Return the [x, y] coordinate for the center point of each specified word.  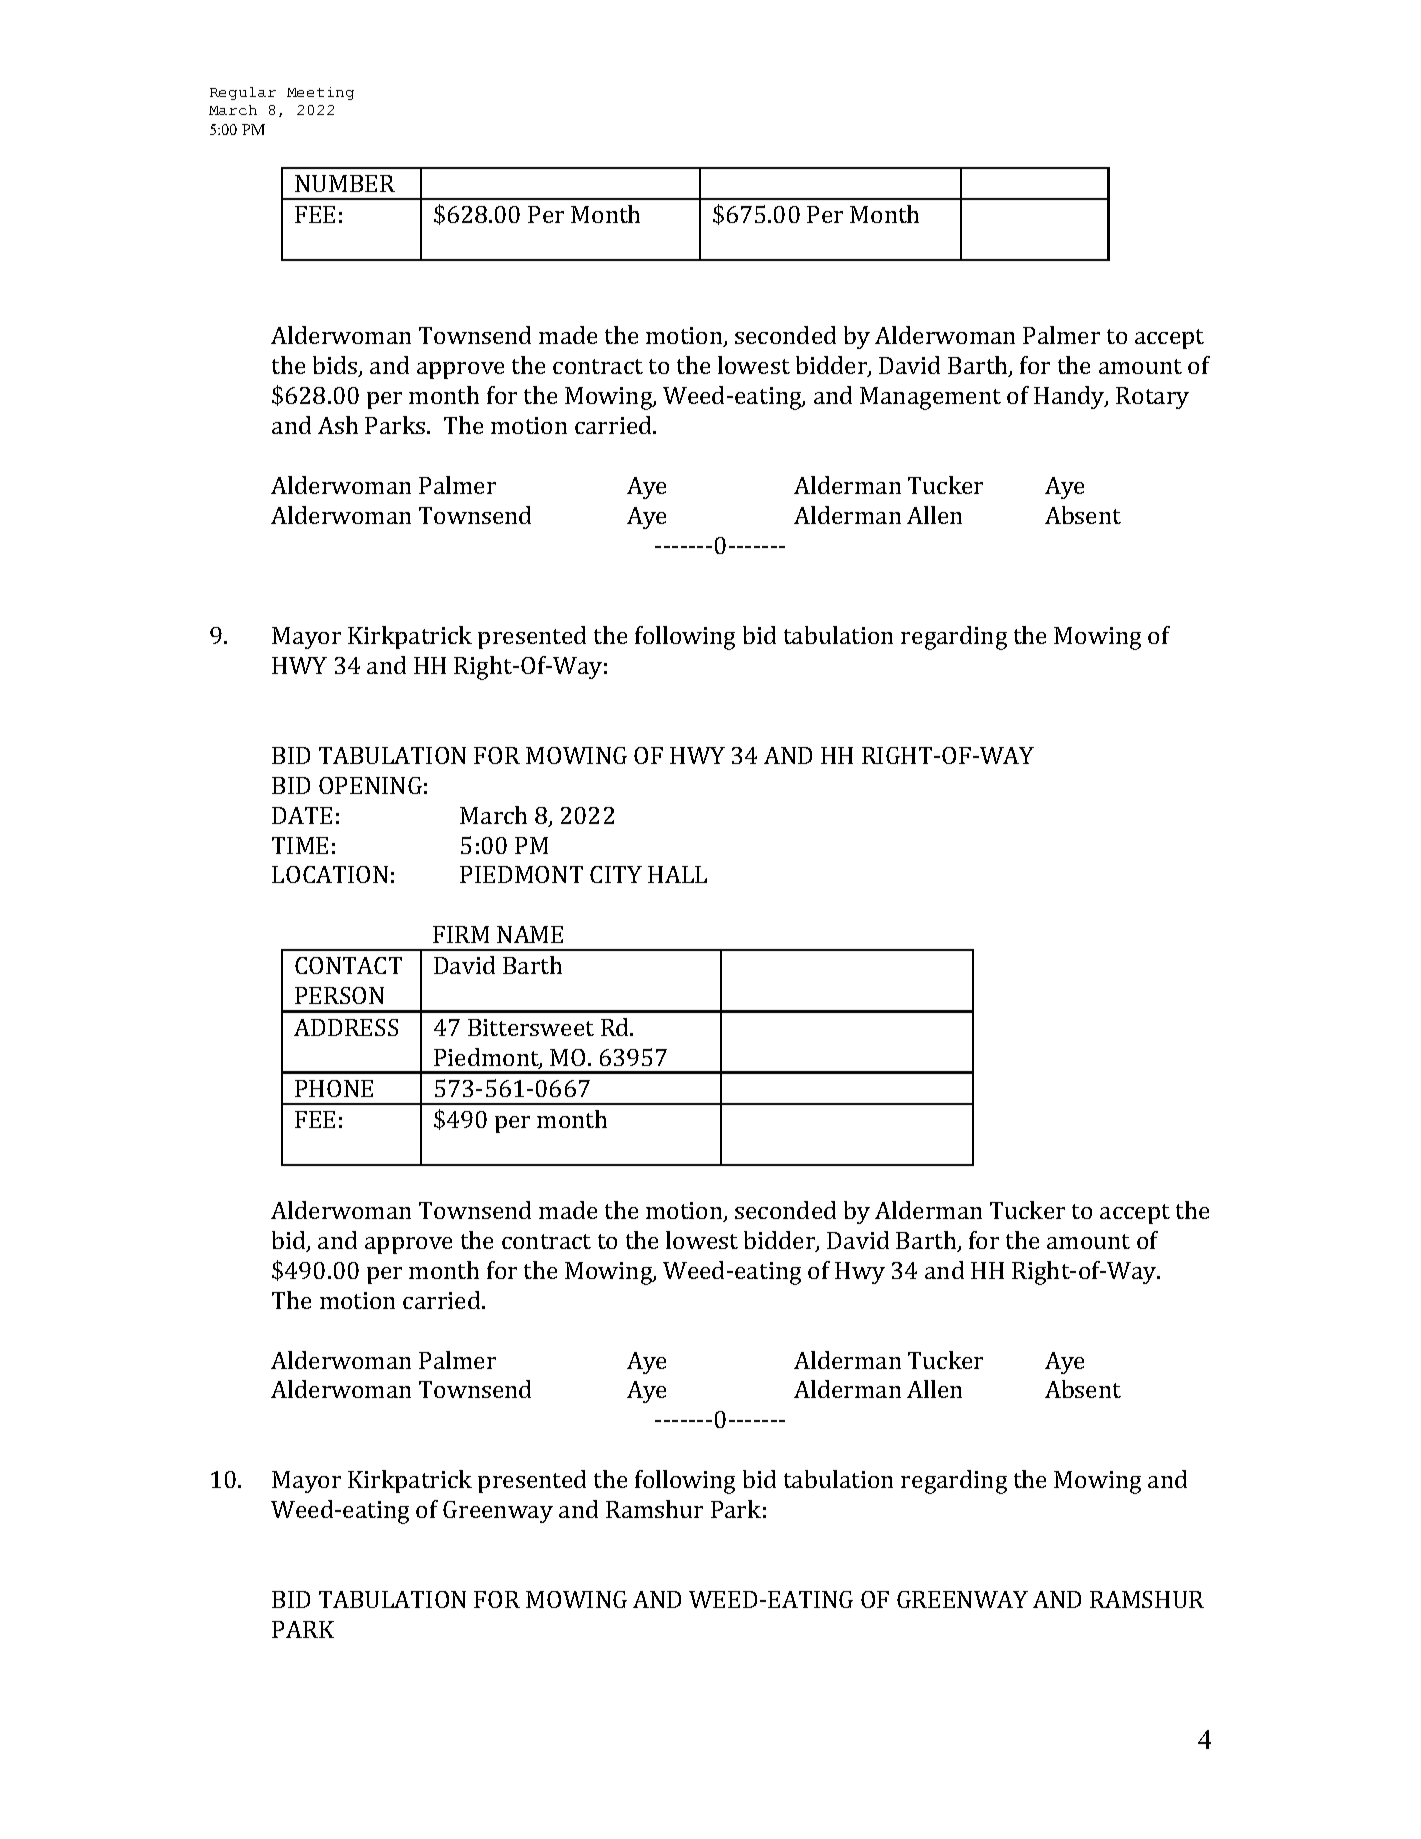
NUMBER [345, 183]
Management [930, 398]
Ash [338, 425]
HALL [677, 874]
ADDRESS [346, 1027]
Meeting [320, 93]
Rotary [1152, 398]
